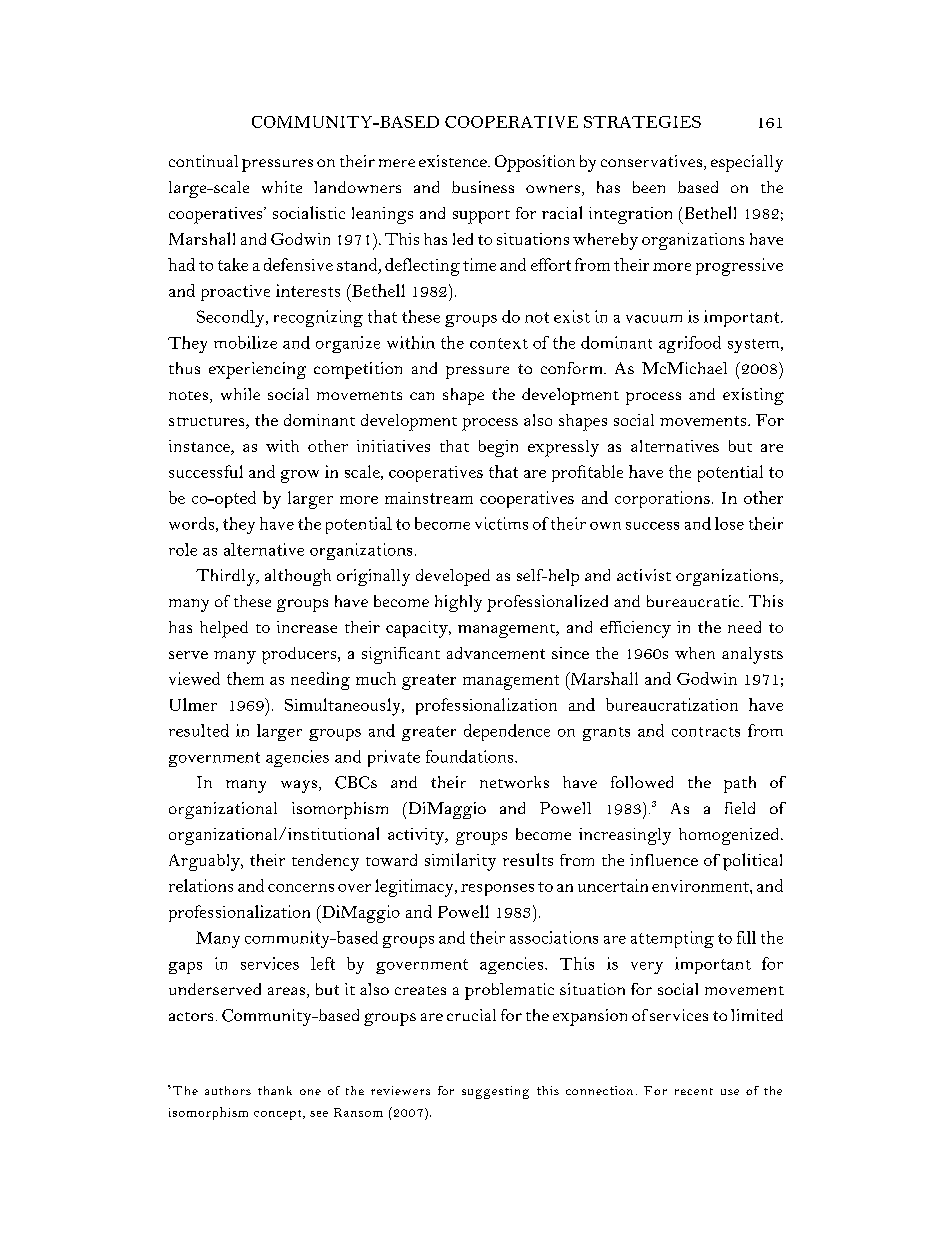 Image resolution: width=952 pixels, height=1233 pixels. I want to click on bureaucratic, so click(694, 601).
